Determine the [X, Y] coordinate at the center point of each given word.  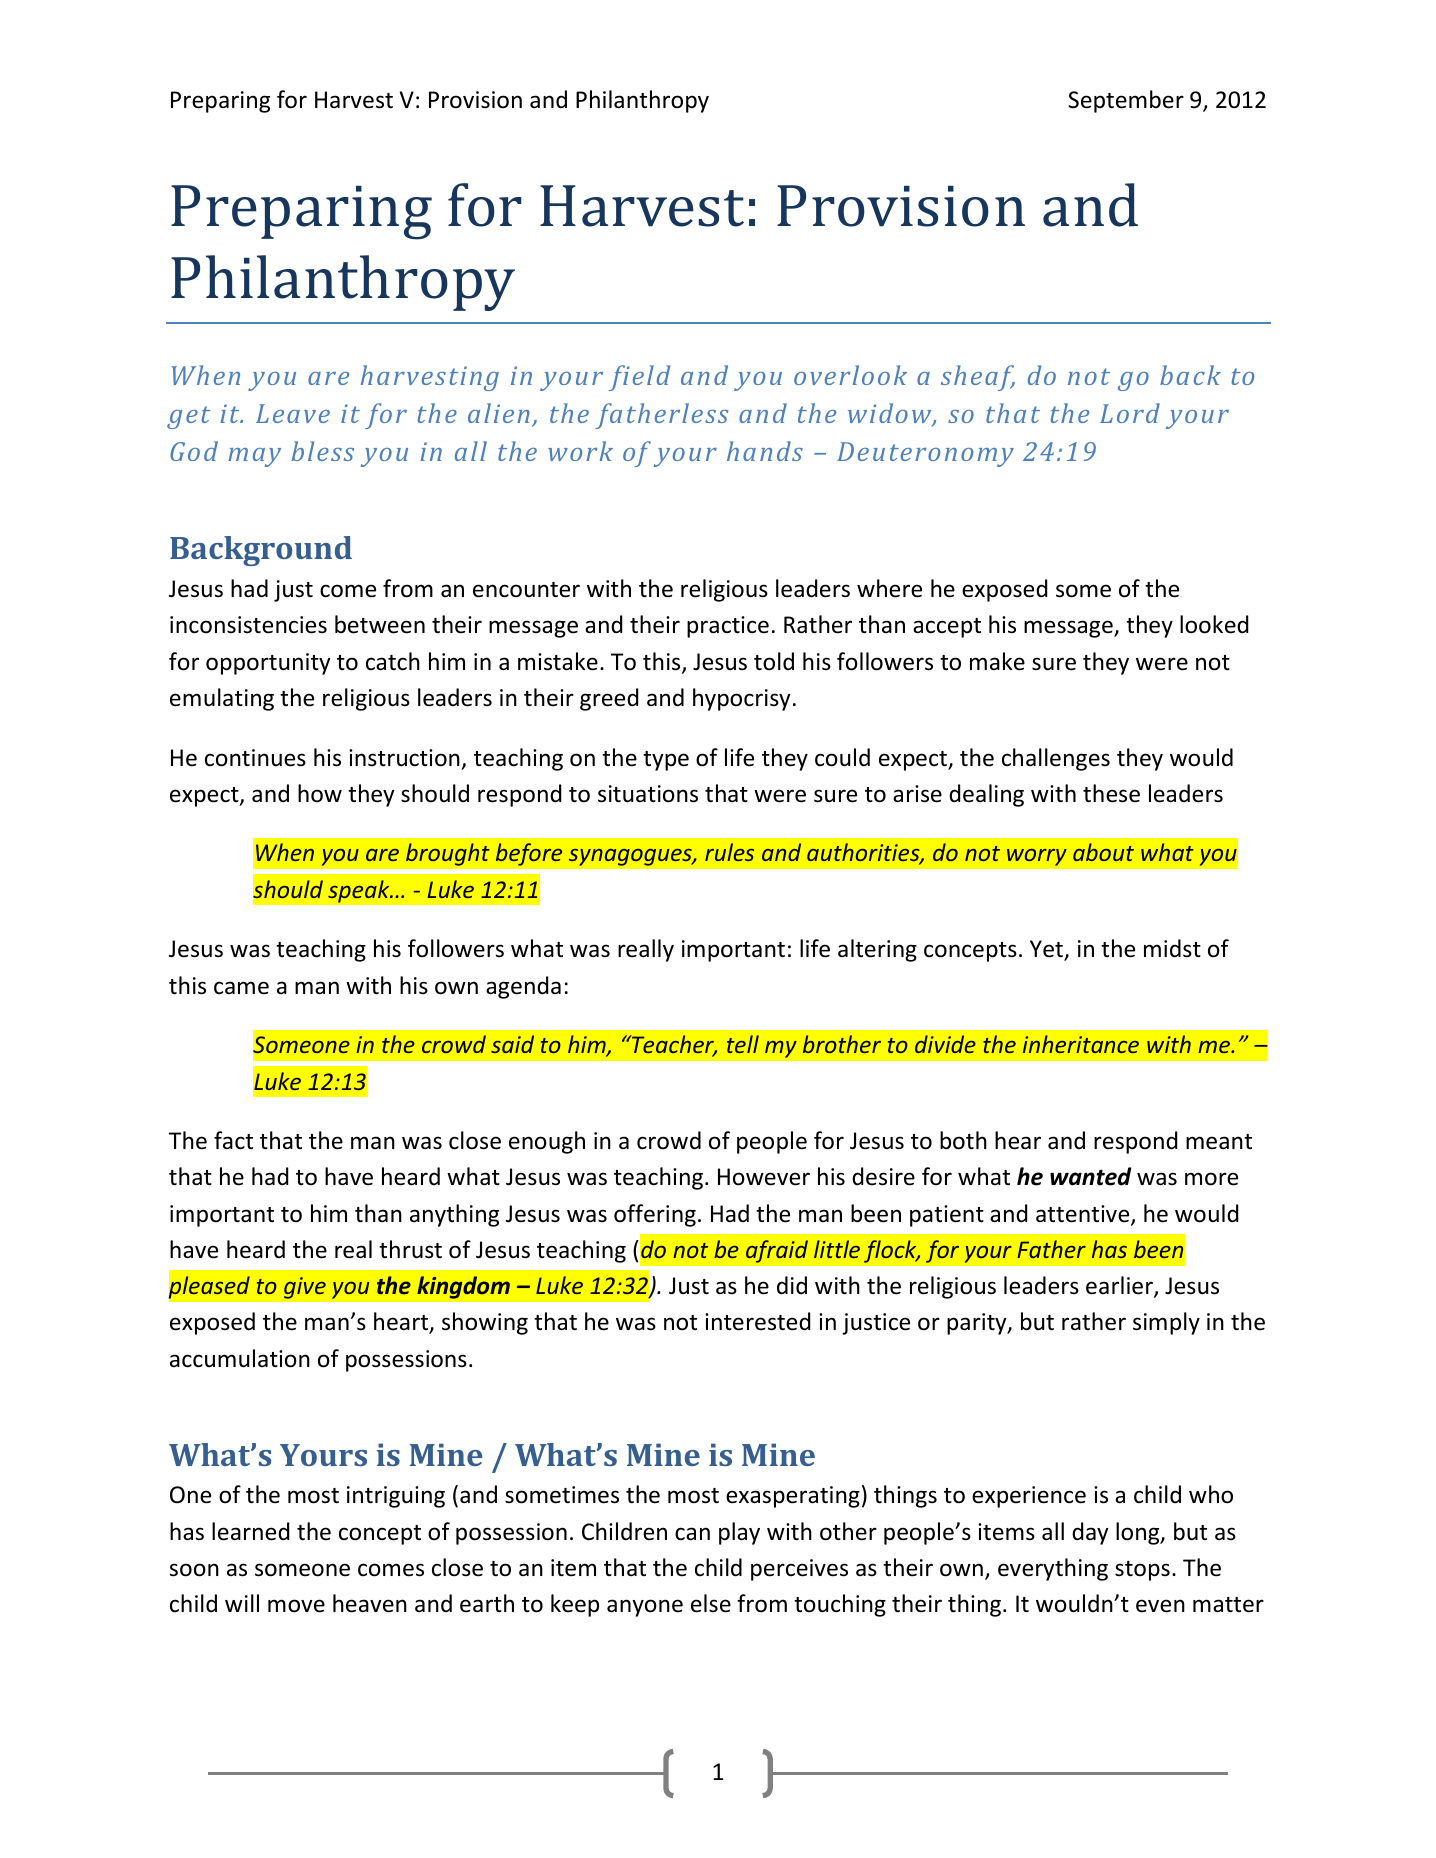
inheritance [1081, 1044]
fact [233, 1140]
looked [1214, 624]
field [639, 378]
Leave [293, 413]
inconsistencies [248, 625]
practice [728, 627]
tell [743, 1044]
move [296, 1606]
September [1126, 101]
